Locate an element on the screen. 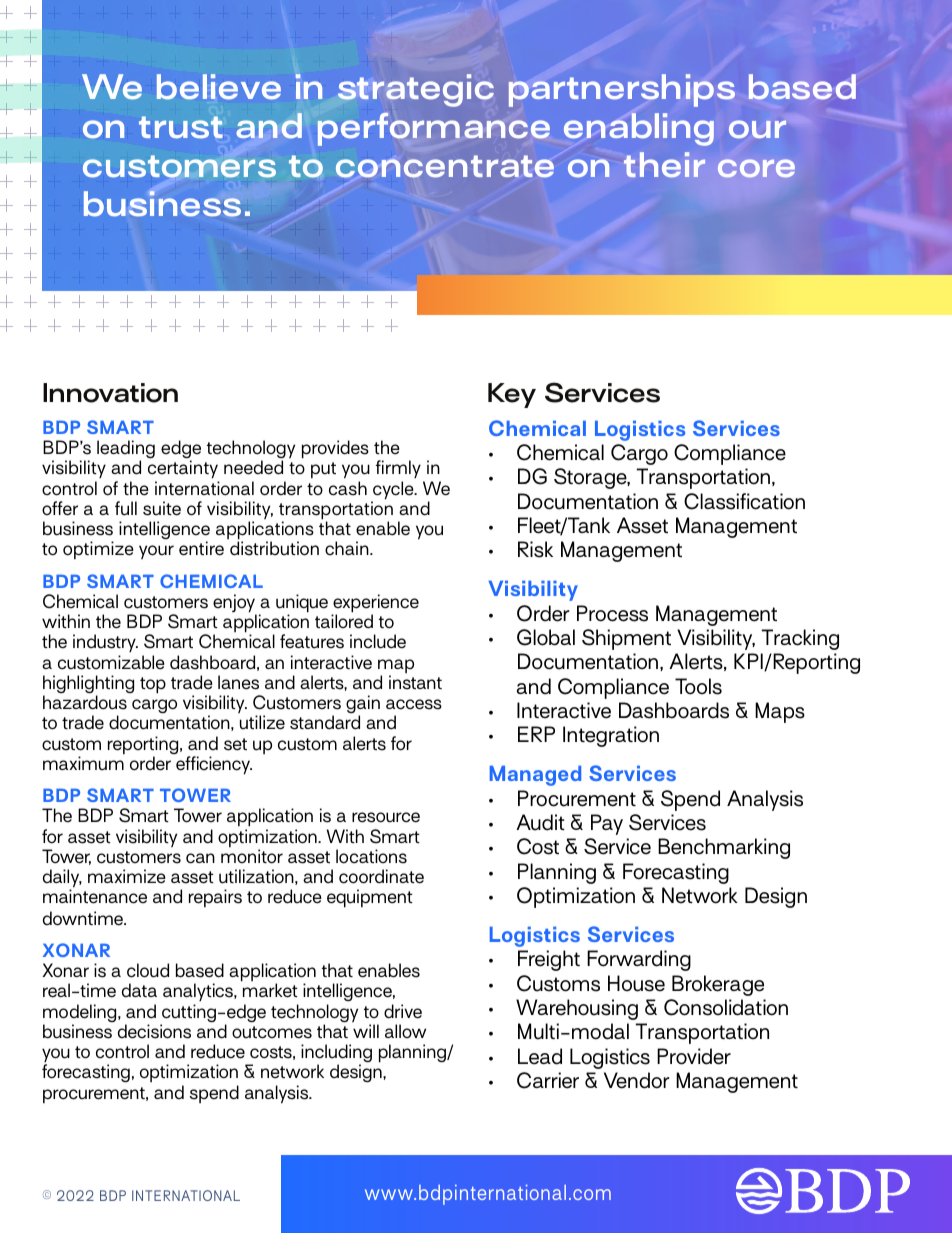 The width and height of the screenshot is (952, 1233). allow is located at coordinates (405, 1031).
